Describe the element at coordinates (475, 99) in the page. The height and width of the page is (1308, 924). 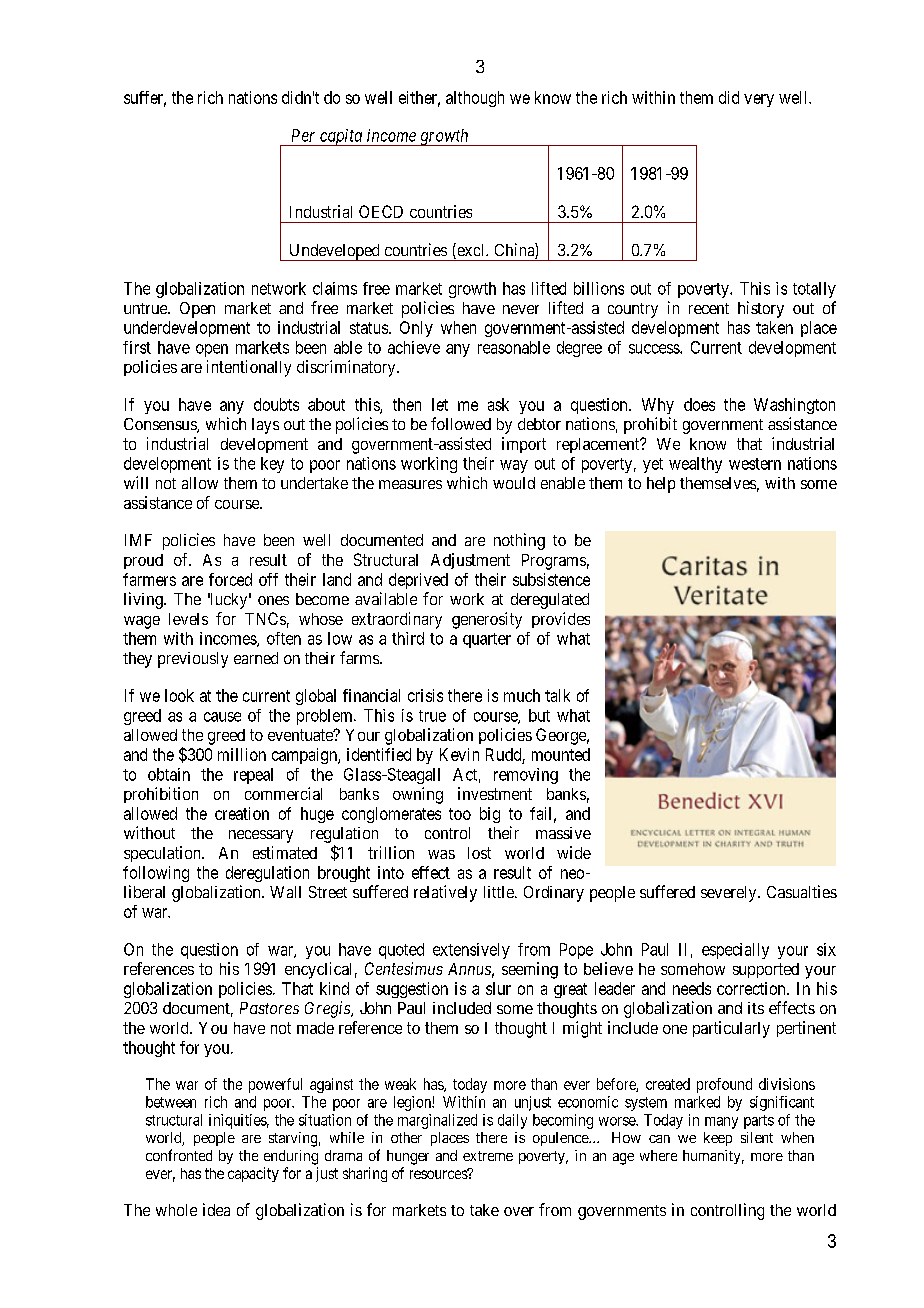
I see `although` at that location.
